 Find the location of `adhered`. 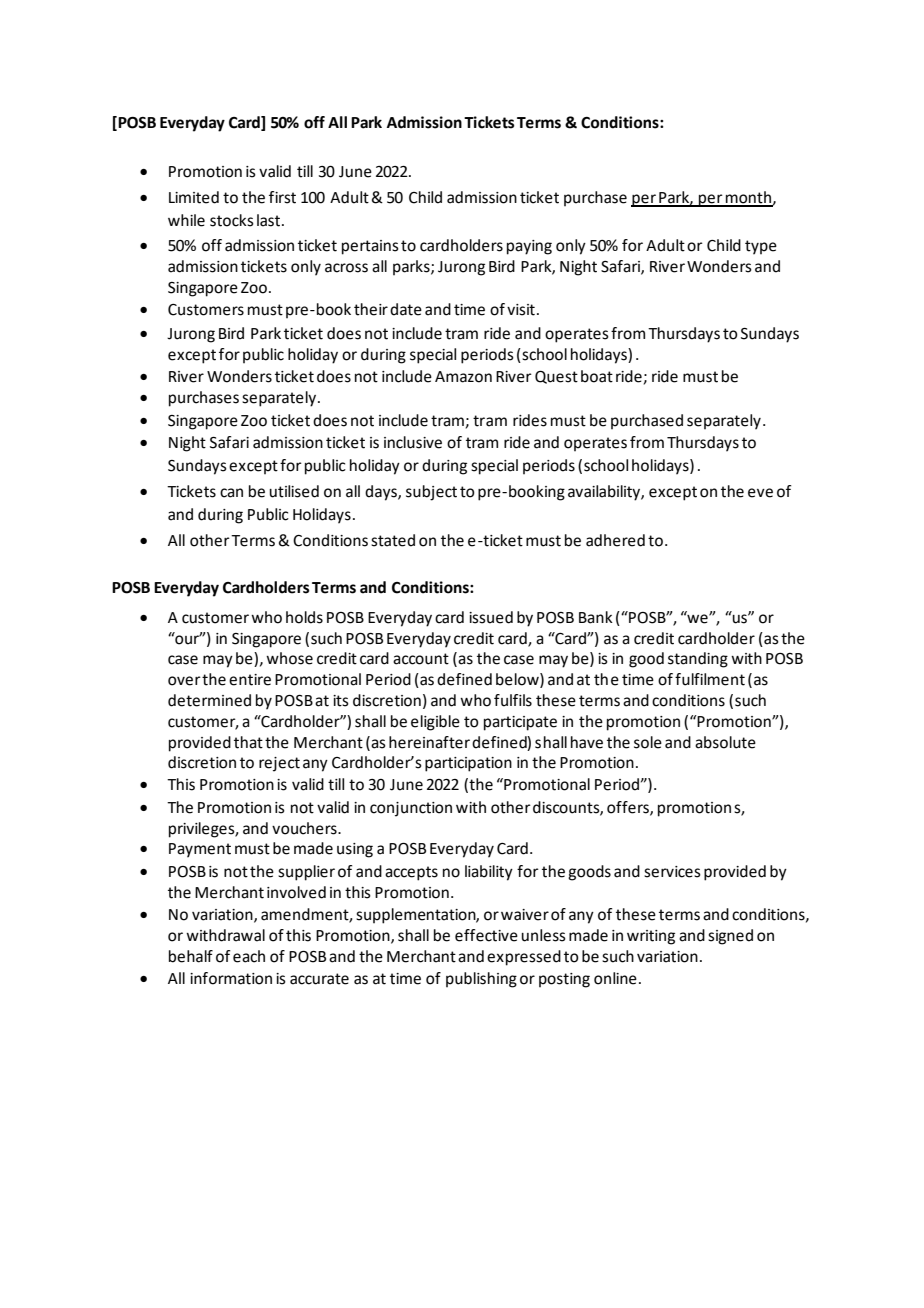

adhered is located at coordinates (615, 540).
